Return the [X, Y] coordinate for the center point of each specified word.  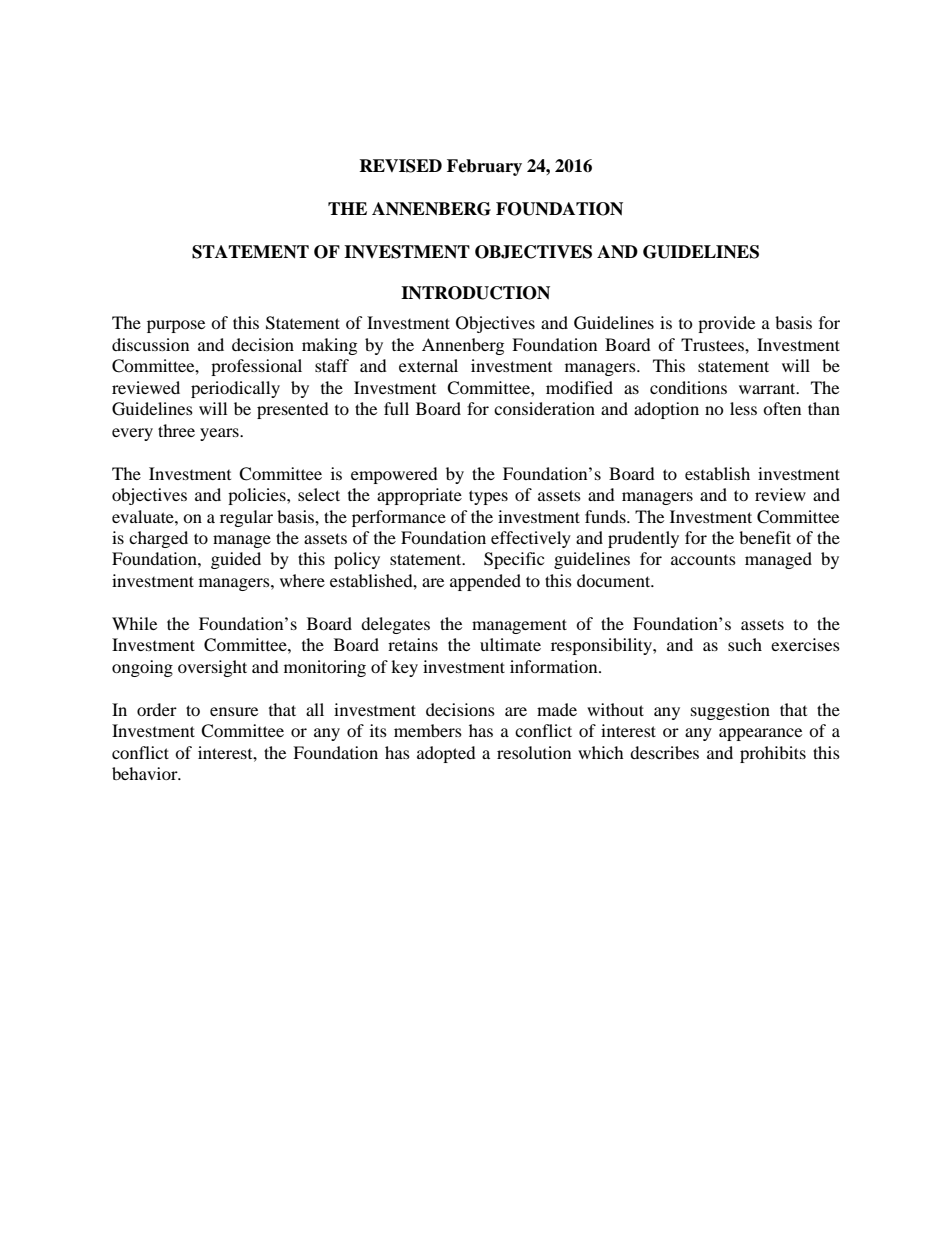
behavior [146, 773]
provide [726, 324]
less [743, 408]
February [484, 167]
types [488, 497]
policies [258, 496]
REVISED [400, 166]
